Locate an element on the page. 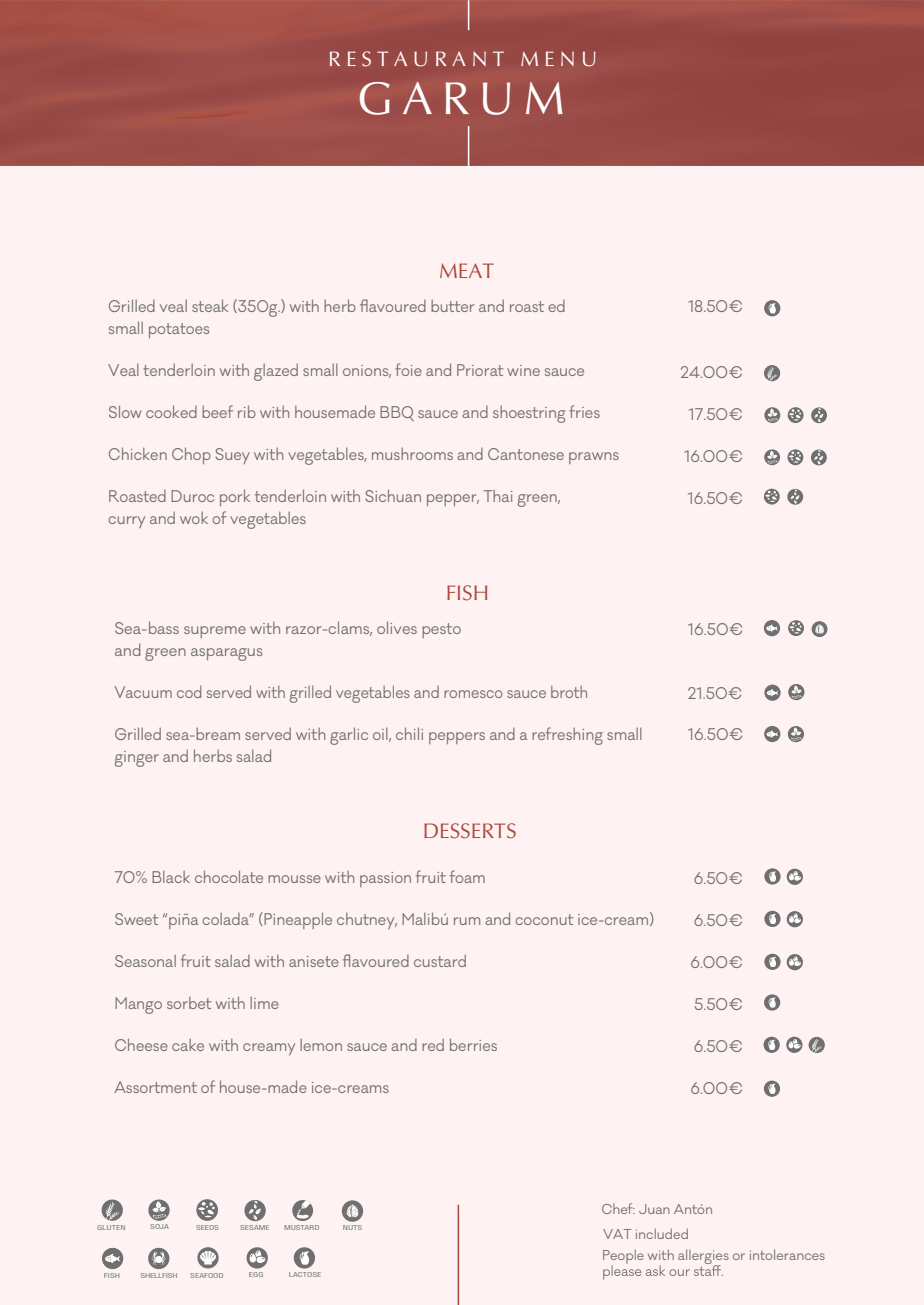 Image resolution: width=924 pixels, height=1305 pixels. refreshing is located at coordinates (567, 736).
